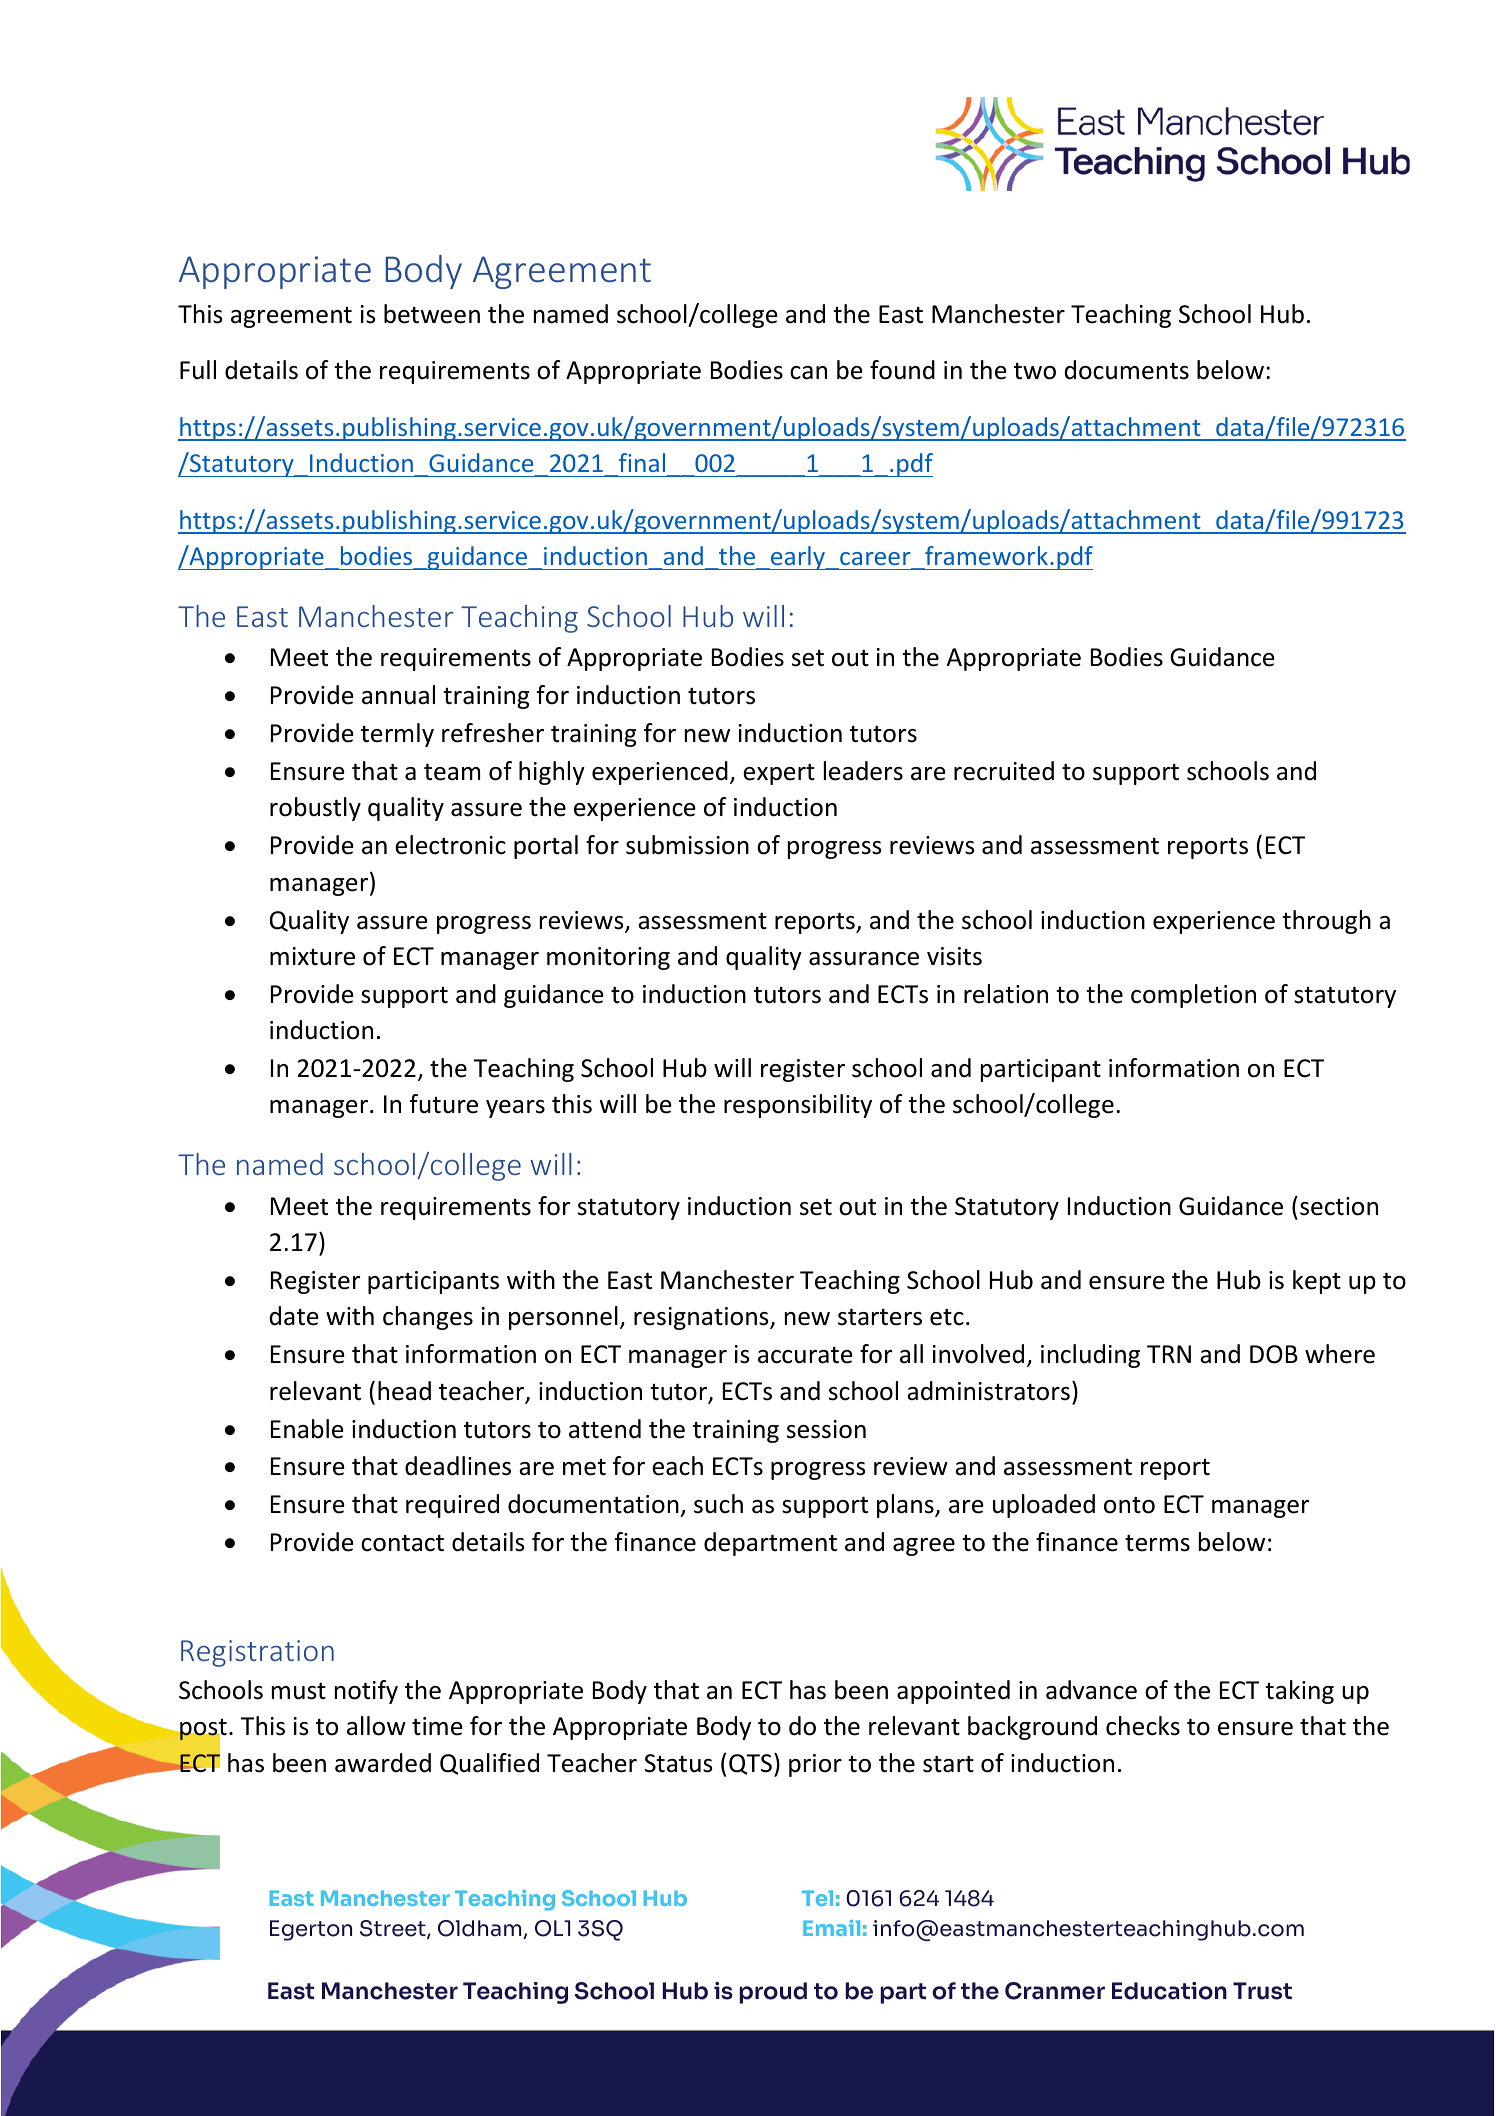  I want to click on recruited, so click(1004, 771).
